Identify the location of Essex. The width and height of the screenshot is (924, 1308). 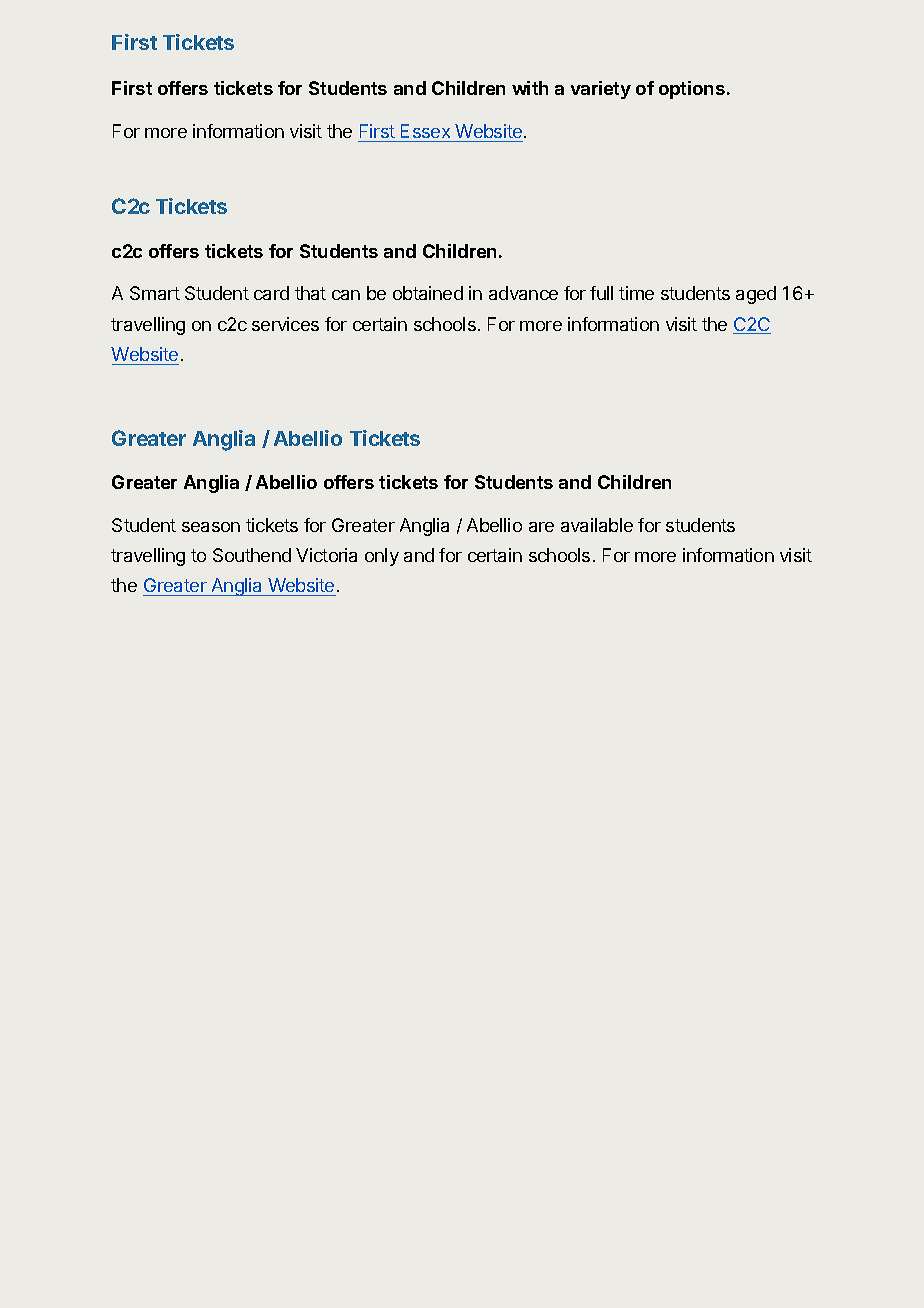
(425, 131).
